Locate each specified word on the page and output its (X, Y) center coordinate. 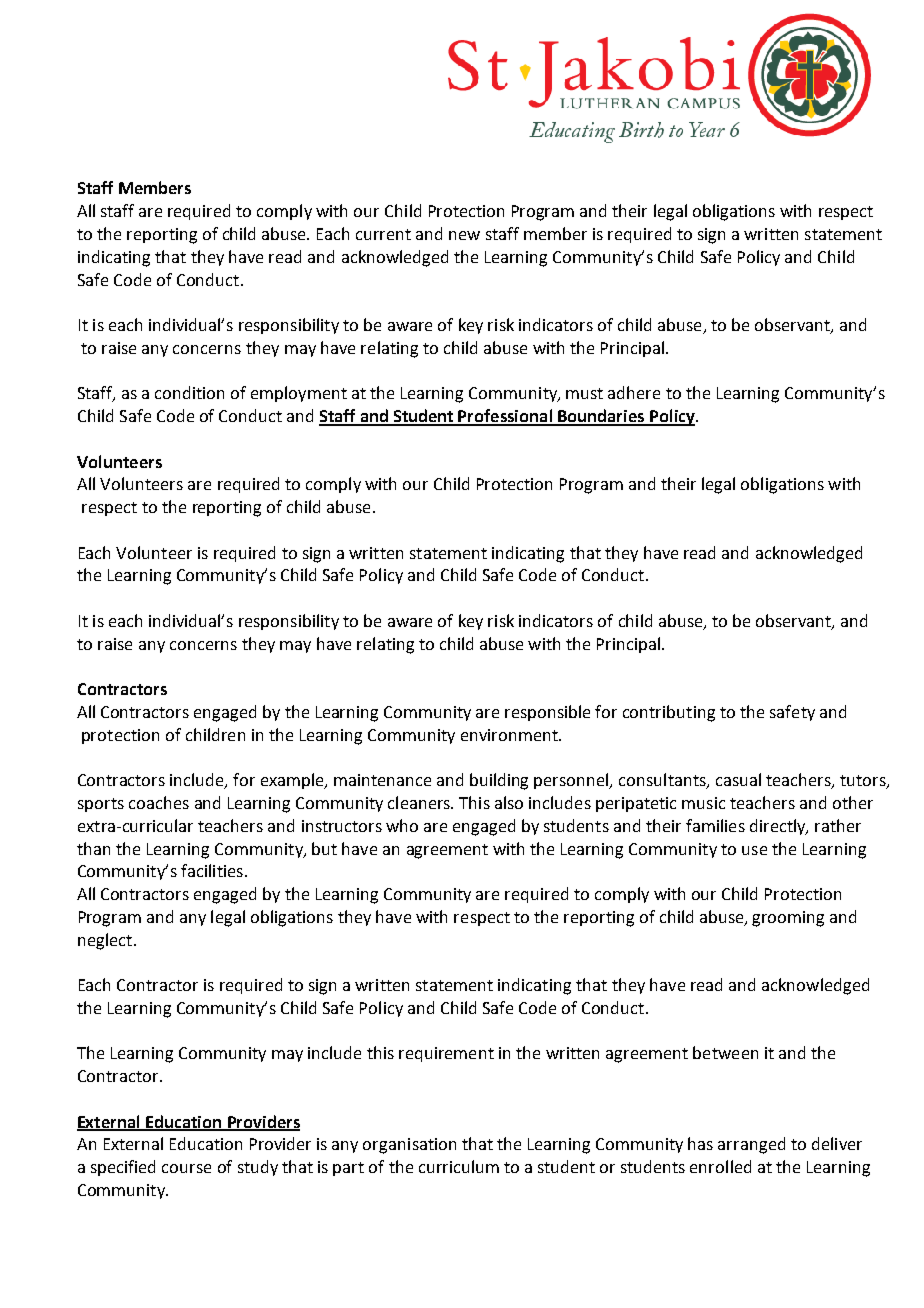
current (383, 234)
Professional (505, 417)
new (464, 235)
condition (189, 392)
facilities (212, 870)
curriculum (459, 1166)
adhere (634, 392)
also (509, 802)
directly (779, 827)
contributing (669, 713)
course (186, 1168)
